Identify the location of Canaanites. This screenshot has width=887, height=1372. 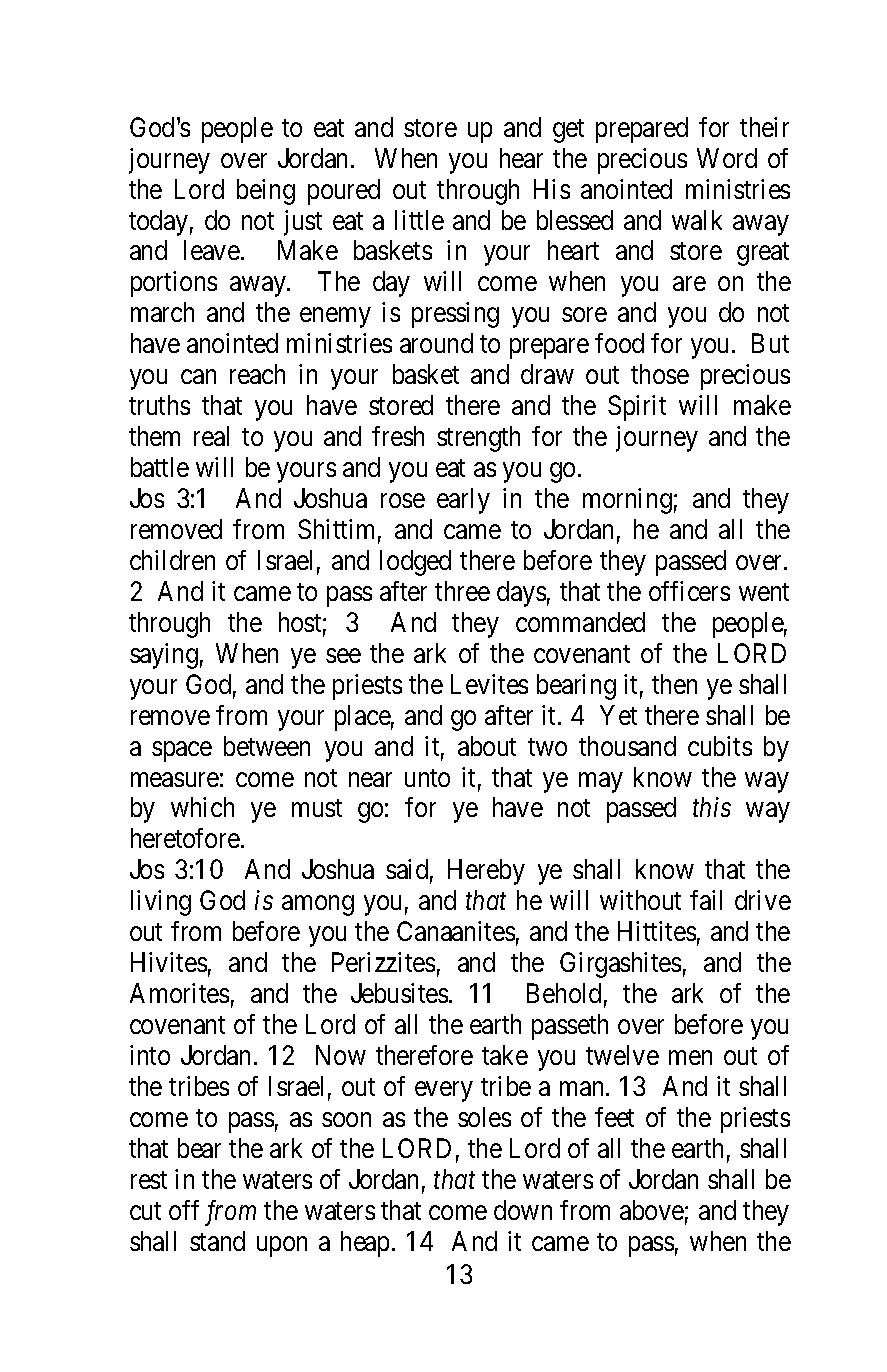
(456, 931).
